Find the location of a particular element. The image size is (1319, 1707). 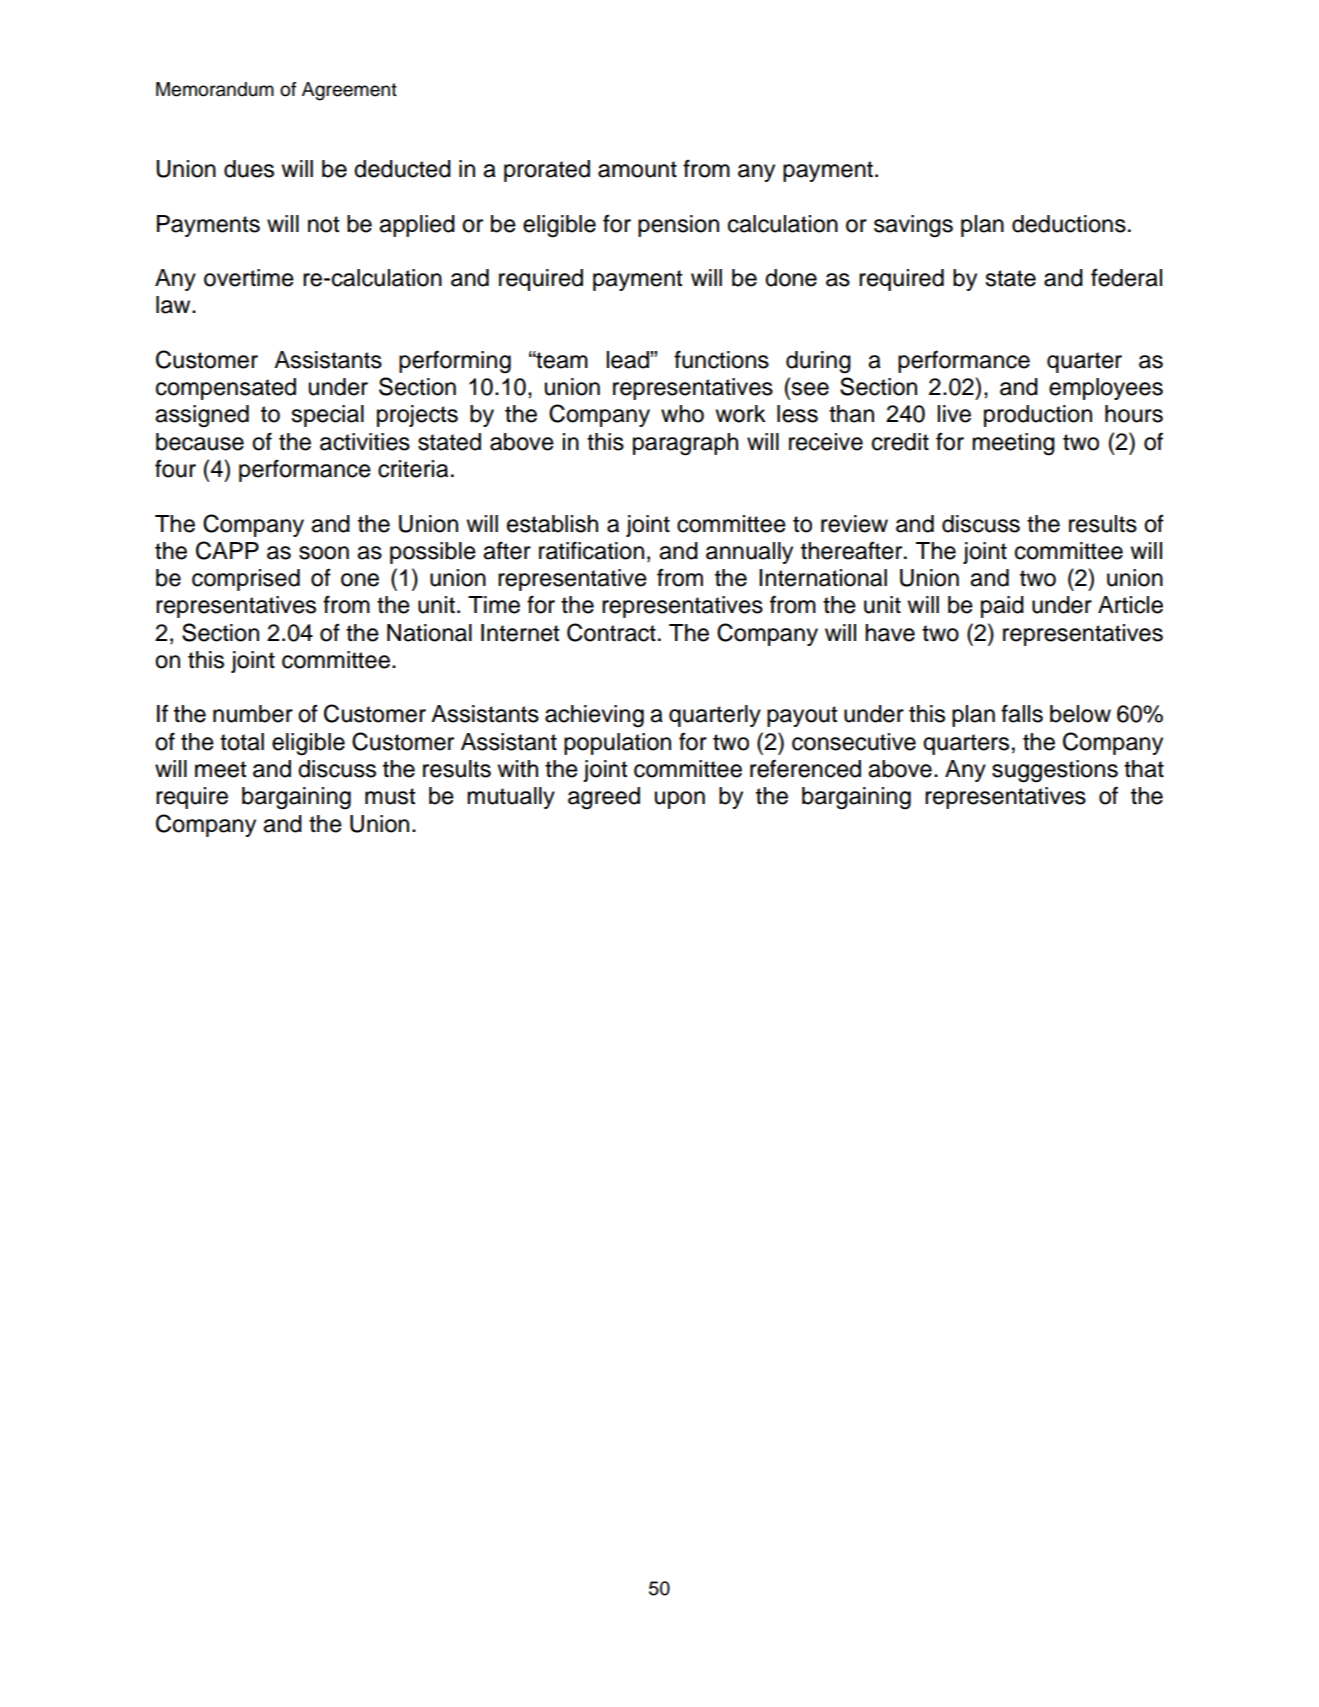

upon is located at coordinates (680, 800).
